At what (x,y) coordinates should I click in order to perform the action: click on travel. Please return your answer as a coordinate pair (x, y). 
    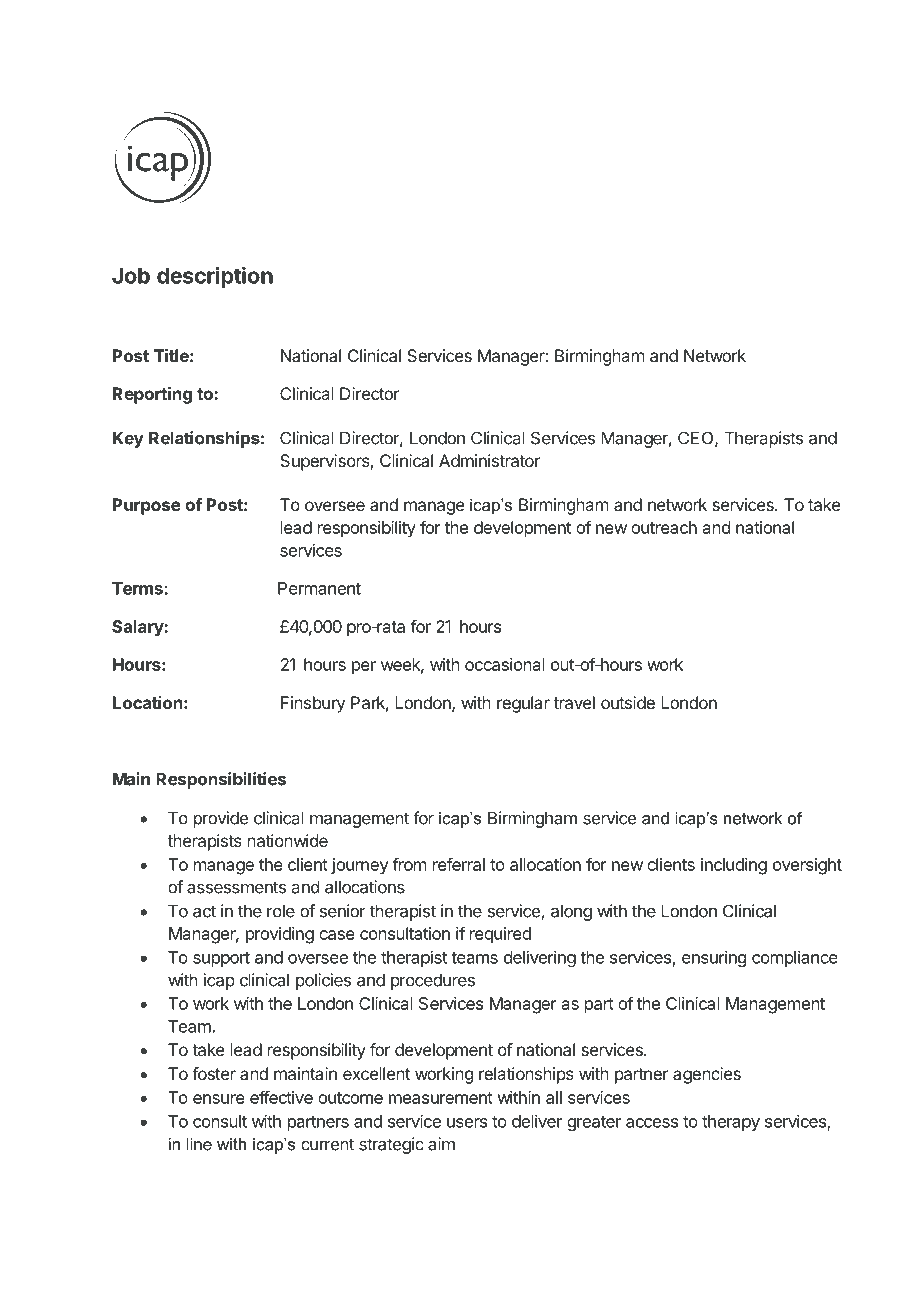
    Looking at the image, I should click on (574, 702).
